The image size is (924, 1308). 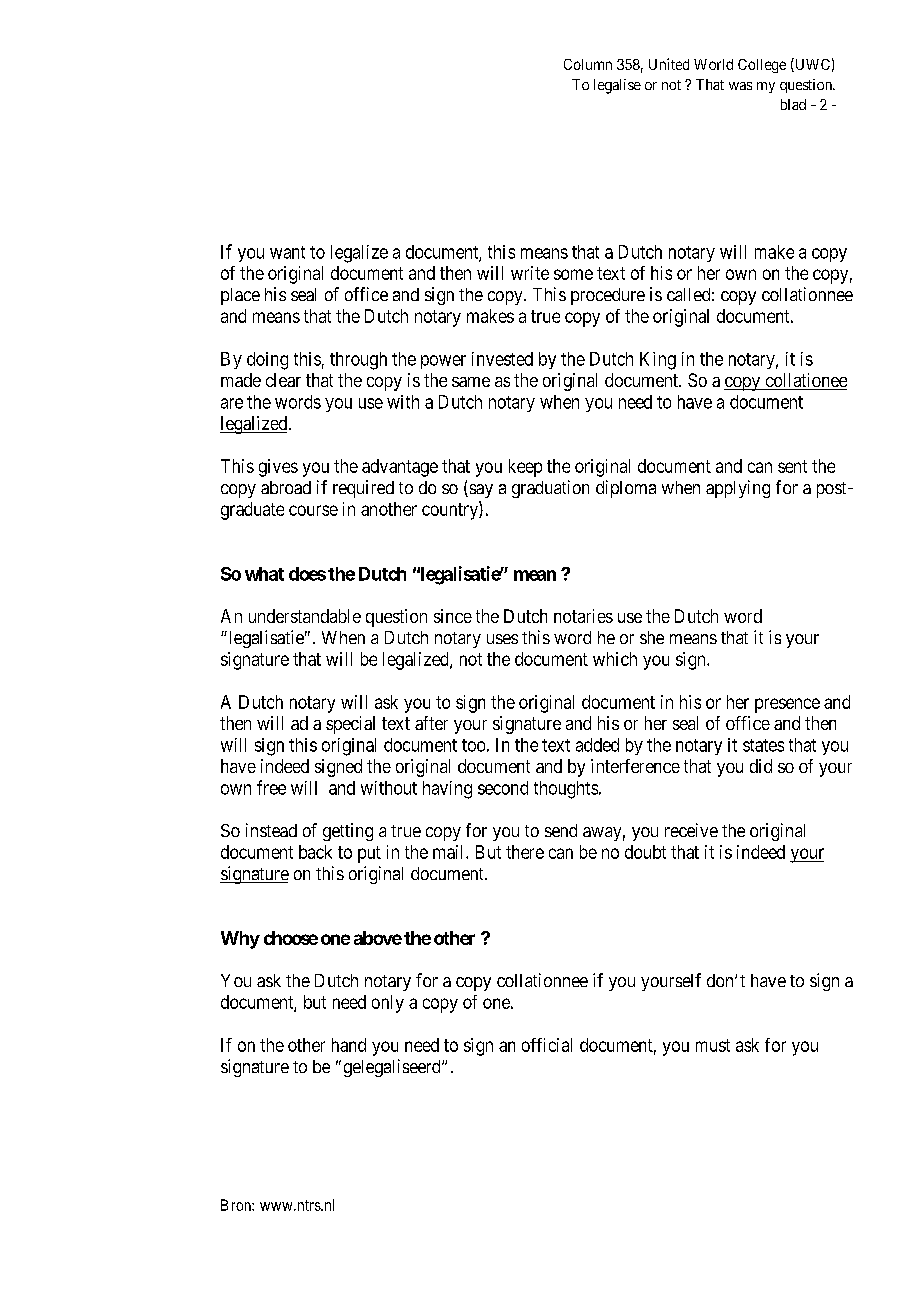 What do you see at coordinates (740, 86) in the page?
I see `was` at bounding box center [740, 86].
